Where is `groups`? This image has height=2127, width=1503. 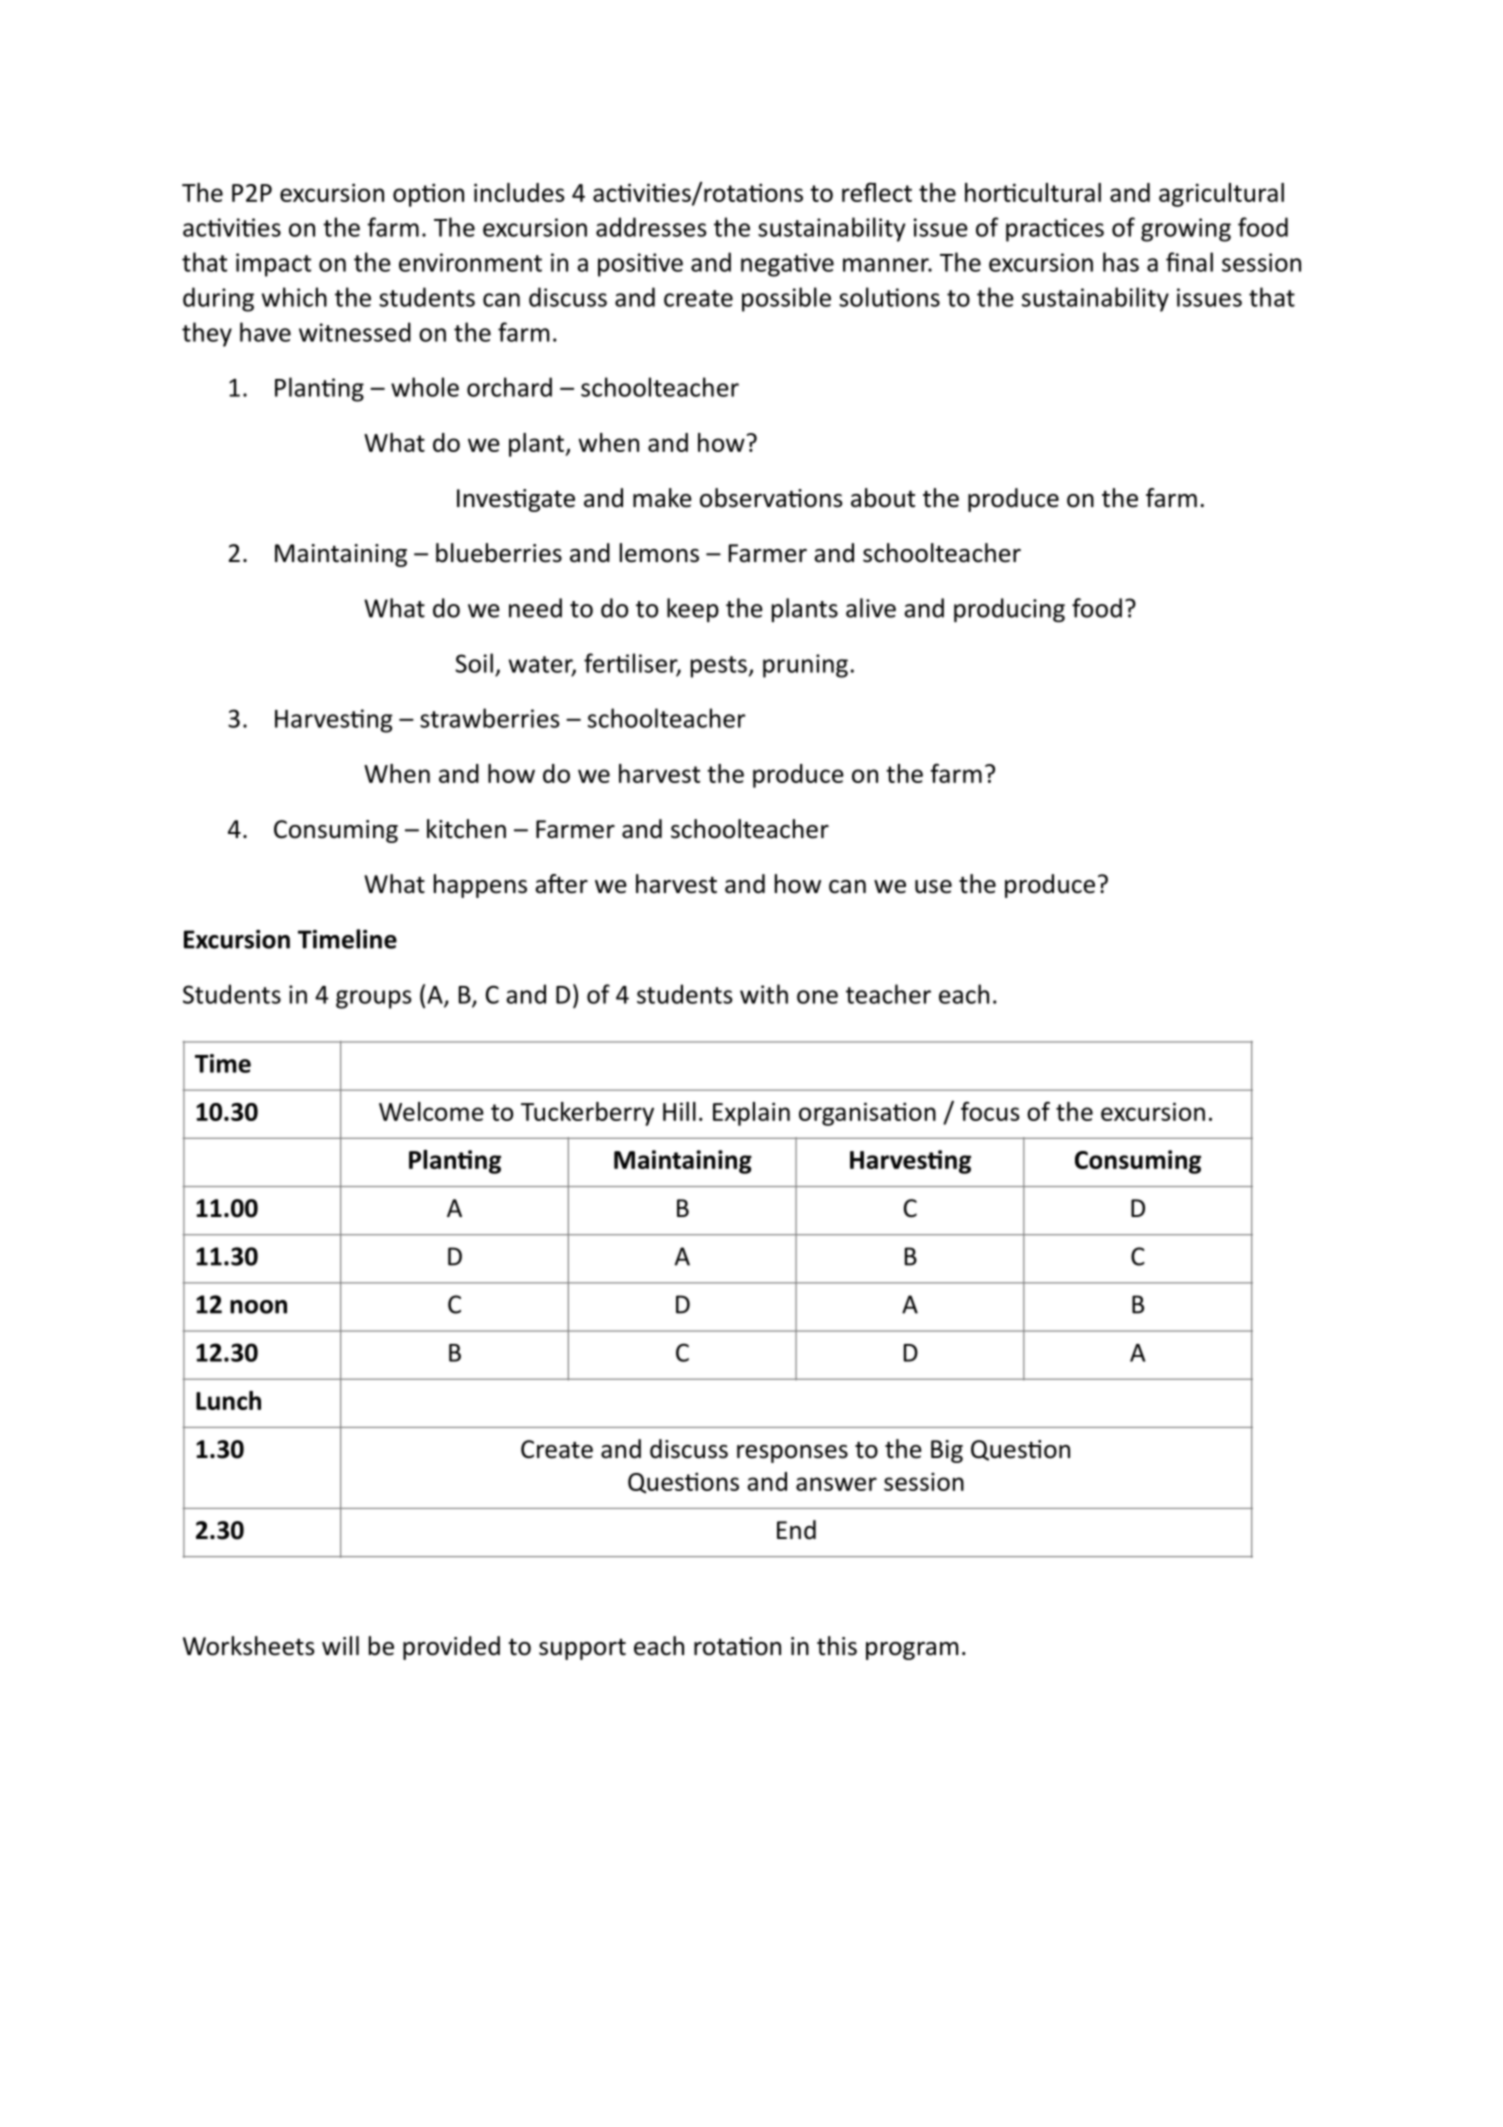 groups is located at coordinates (374, 999).
